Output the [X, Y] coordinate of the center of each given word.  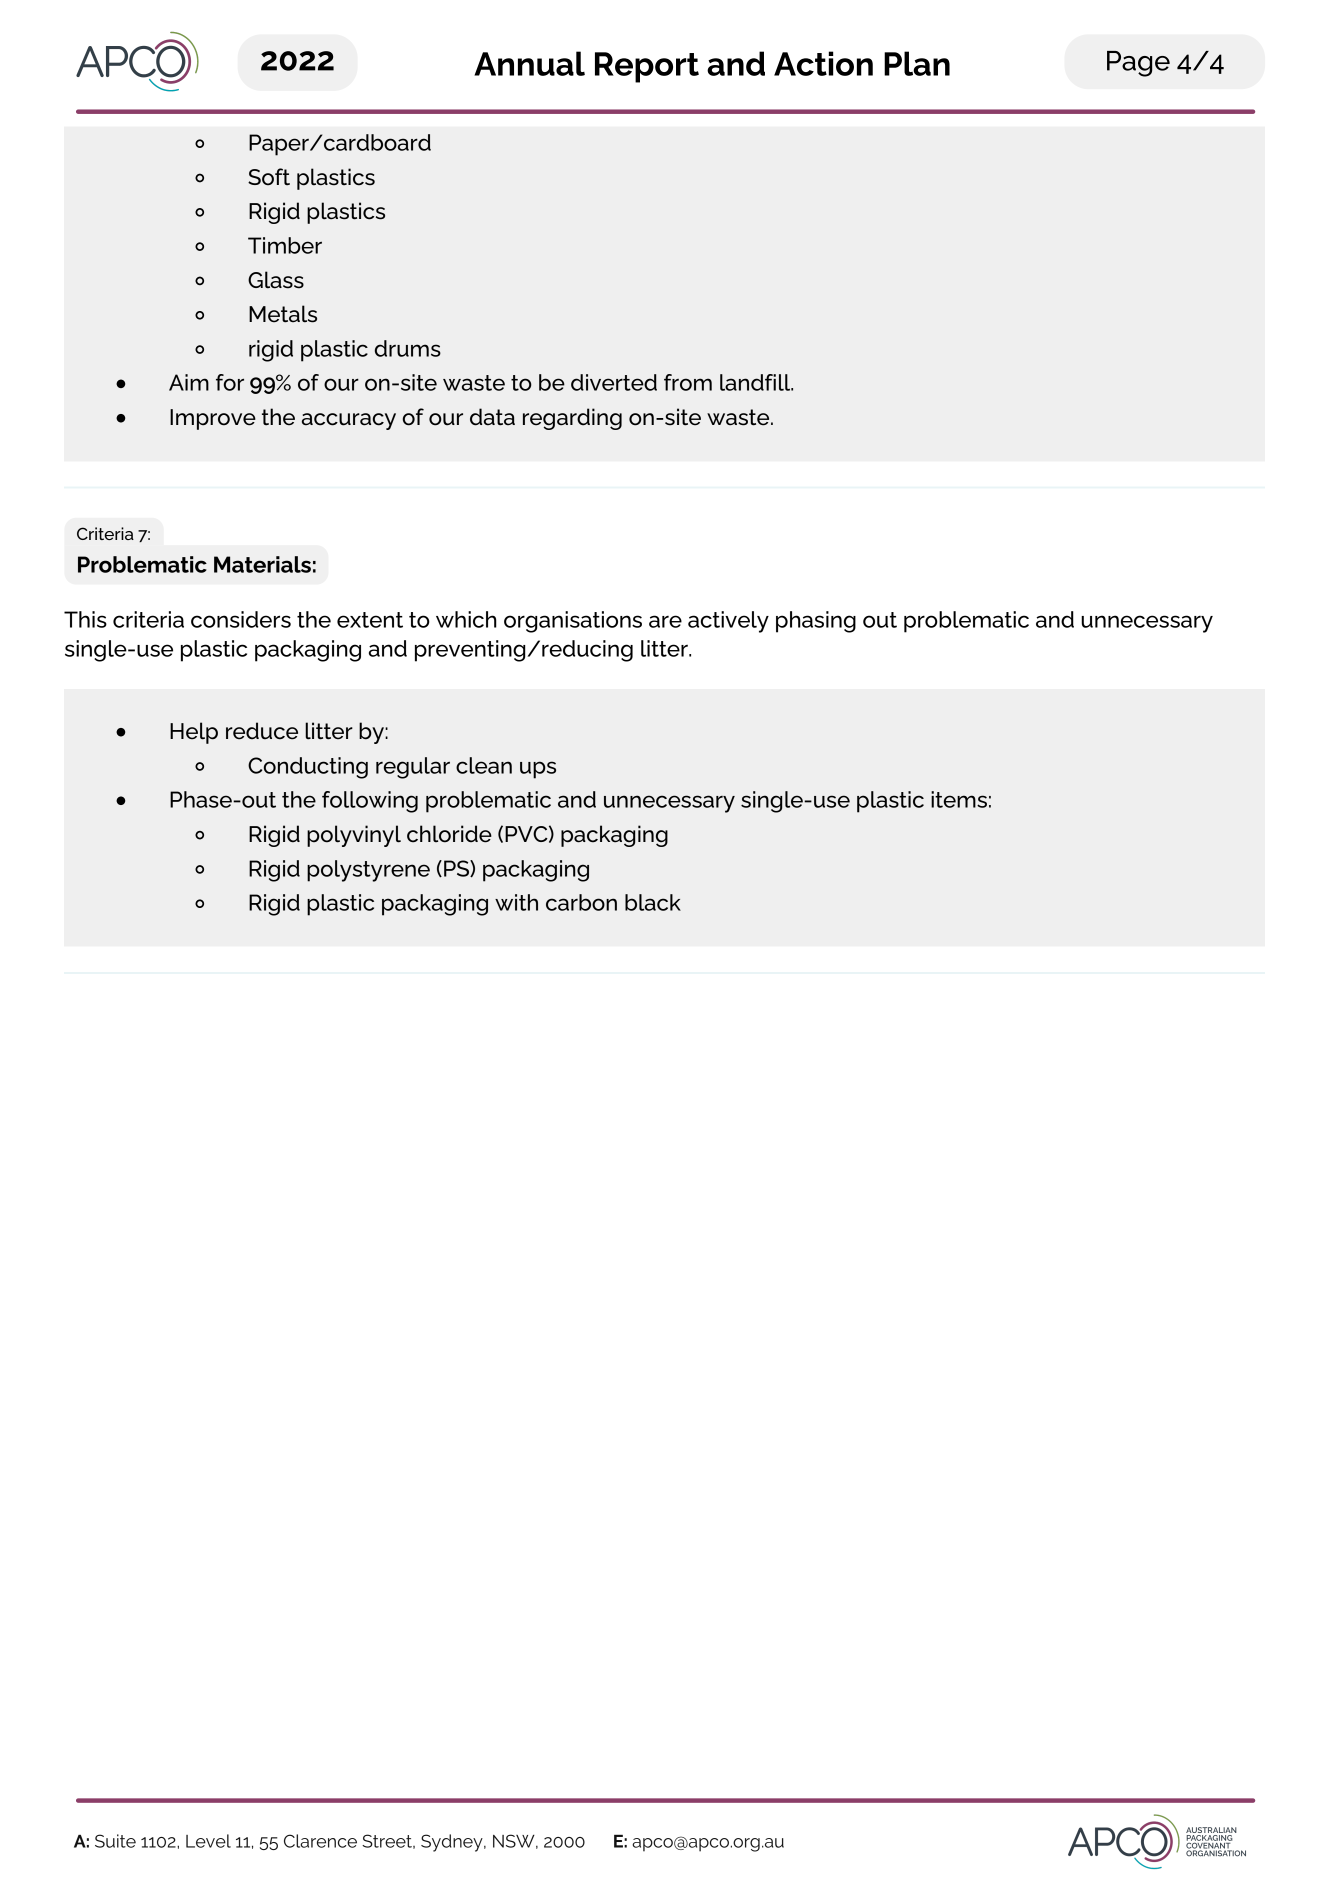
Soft [269, 177]
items [959, 799]
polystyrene [368, 871]
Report [647, 67]
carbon [581, 902]
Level [208, 1841]
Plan [917, 63]
